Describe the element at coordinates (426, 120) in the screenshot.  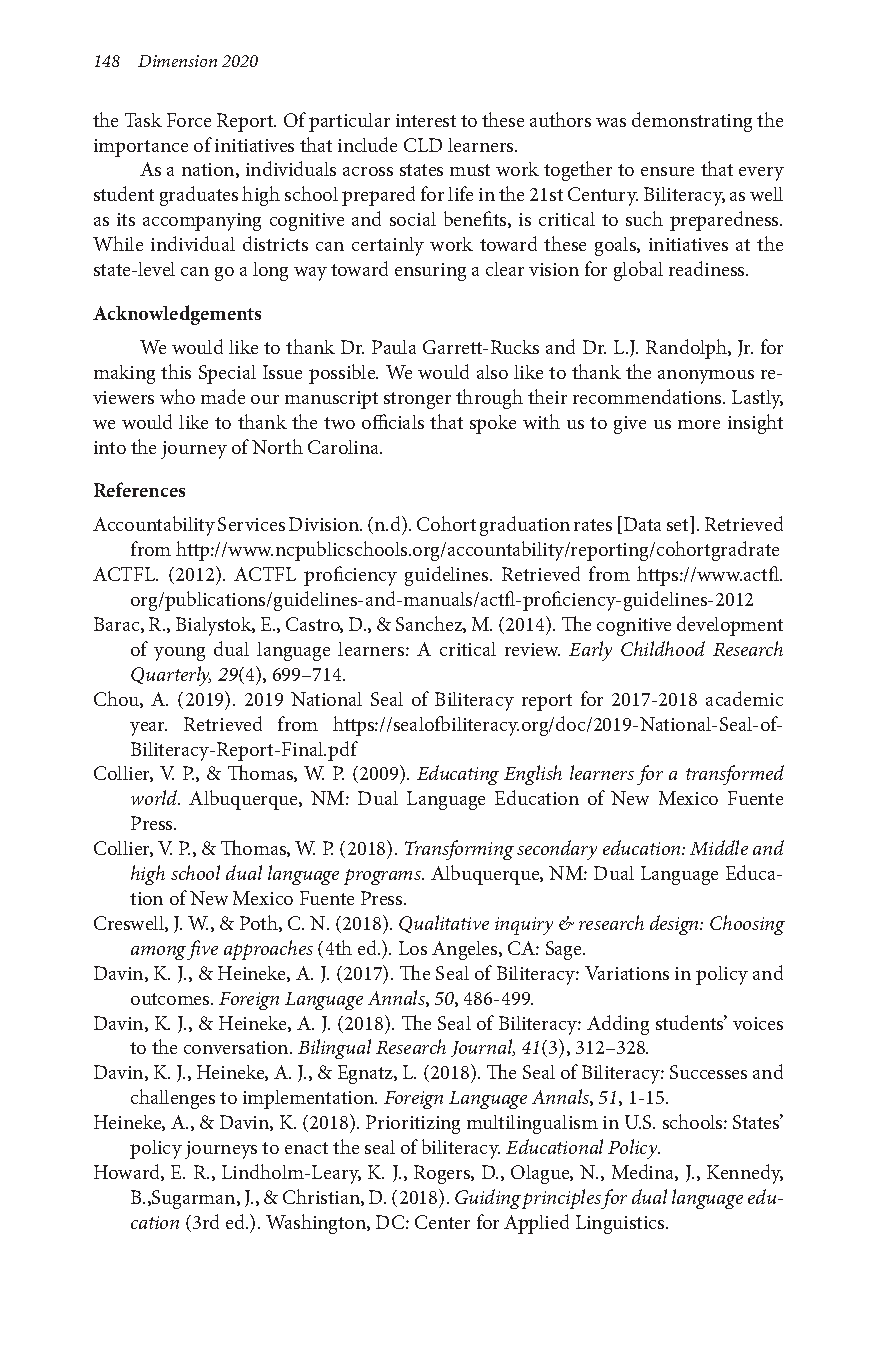
I see `interest` at that location.
